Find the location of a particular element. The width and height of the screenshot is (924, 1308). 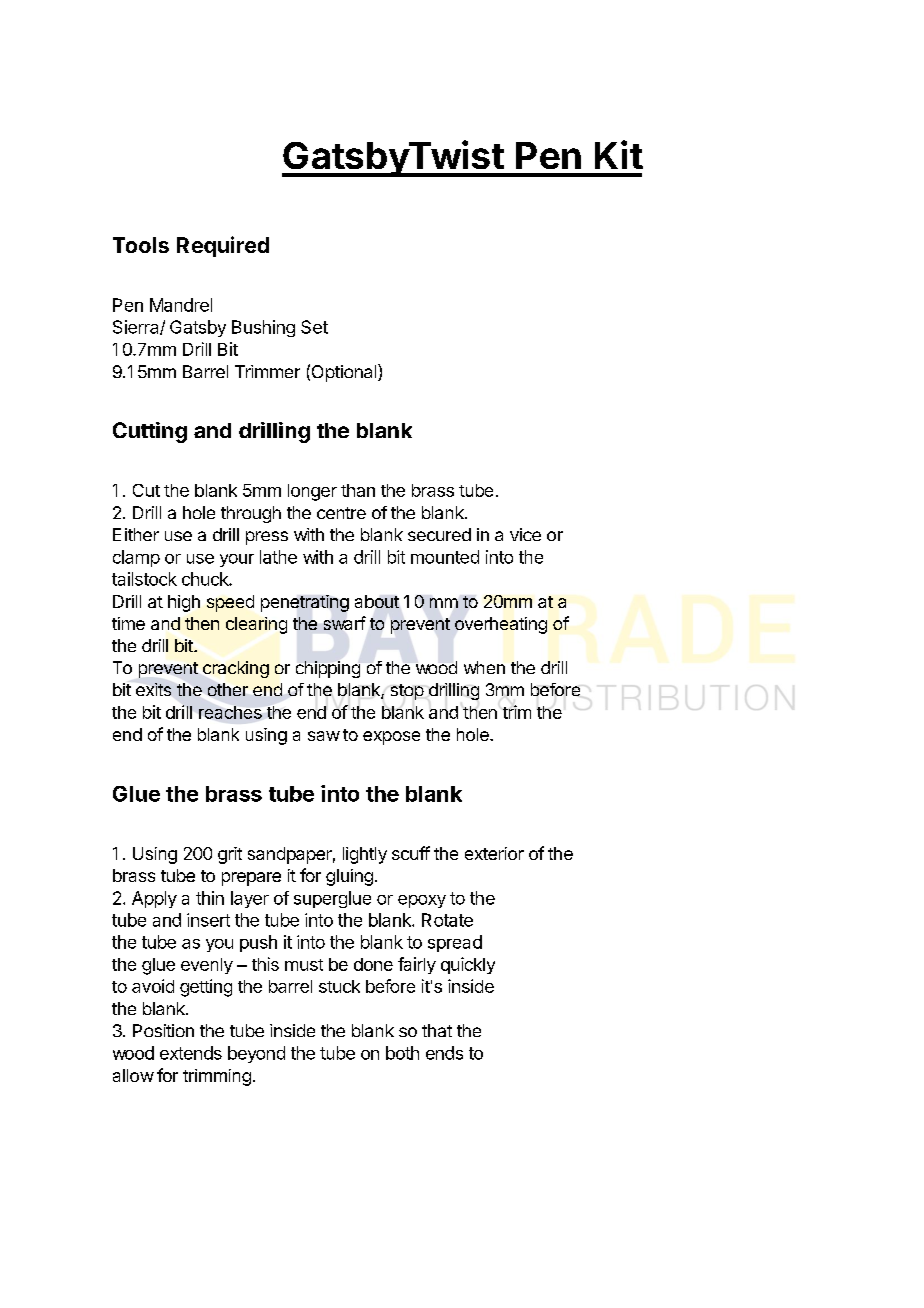

both is located at coordinates (402, 1053).
